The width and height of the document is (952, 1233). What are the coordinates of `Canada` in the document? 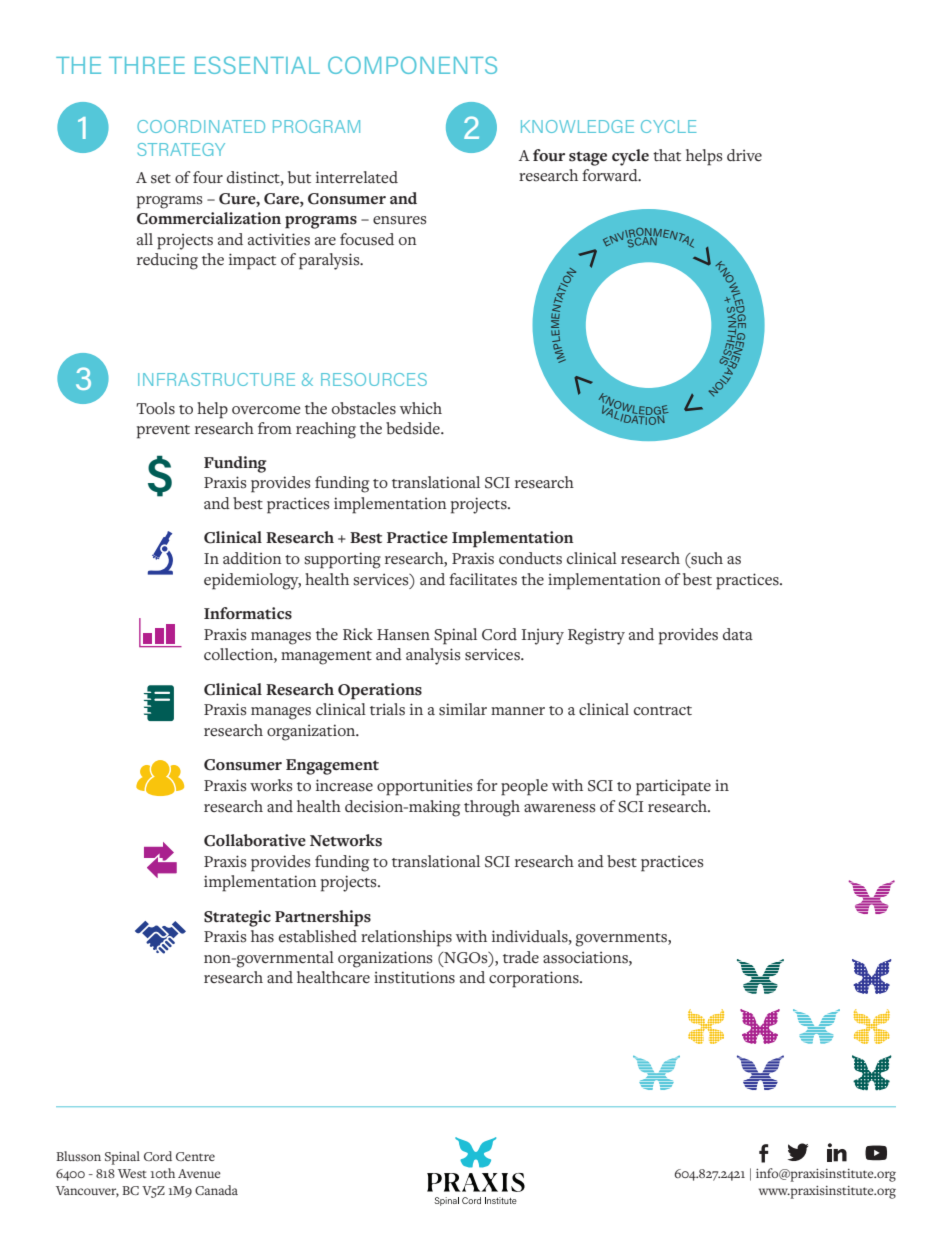 It's located at (216, 1190).
